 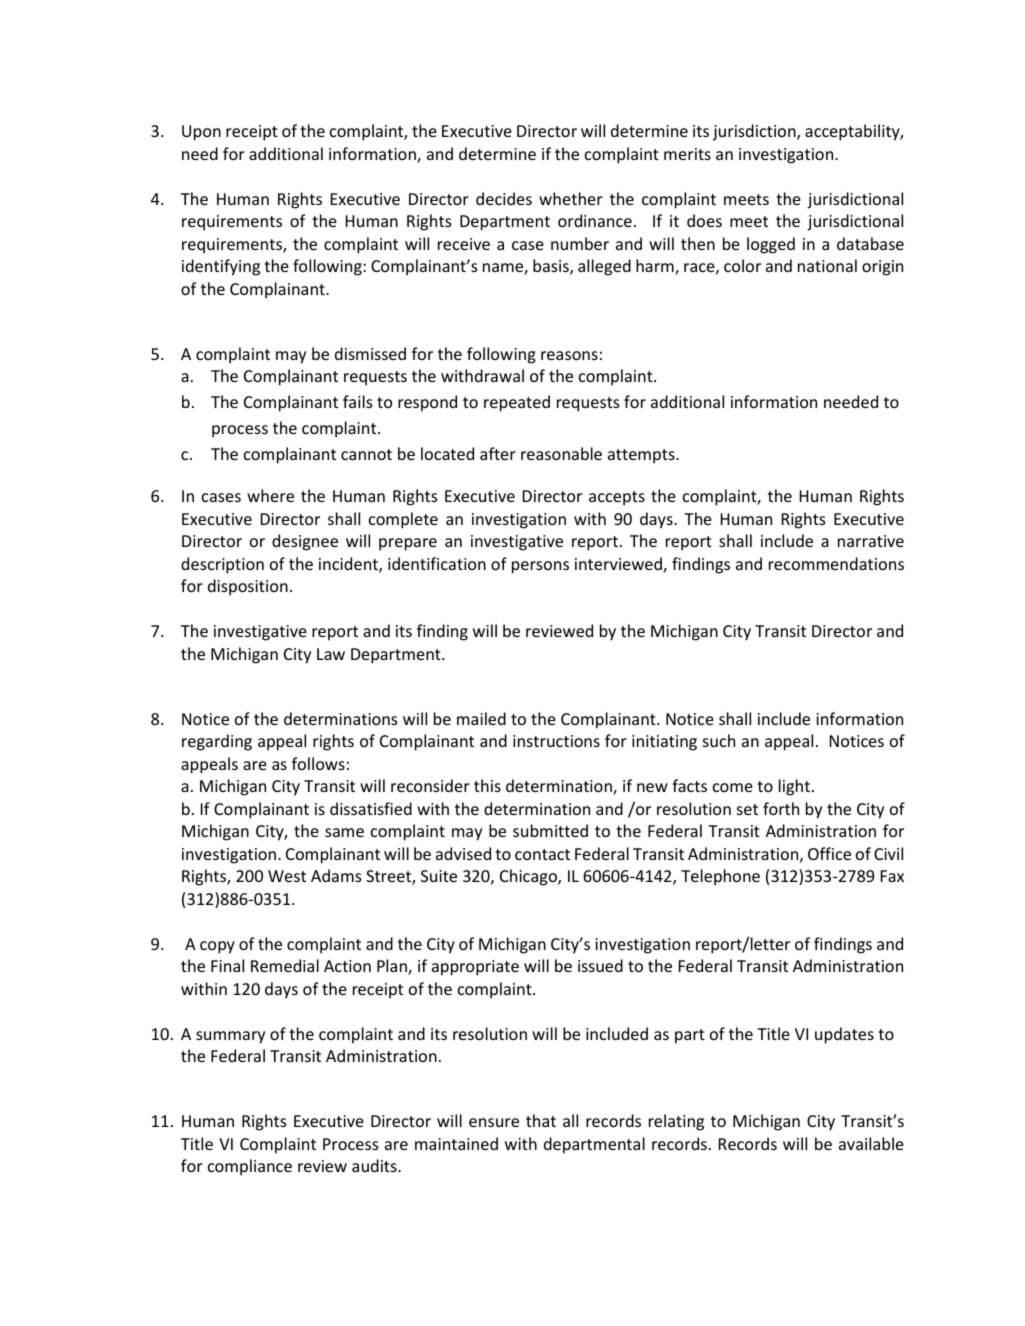 I want to click on that, so click(x=541, y=1120).
